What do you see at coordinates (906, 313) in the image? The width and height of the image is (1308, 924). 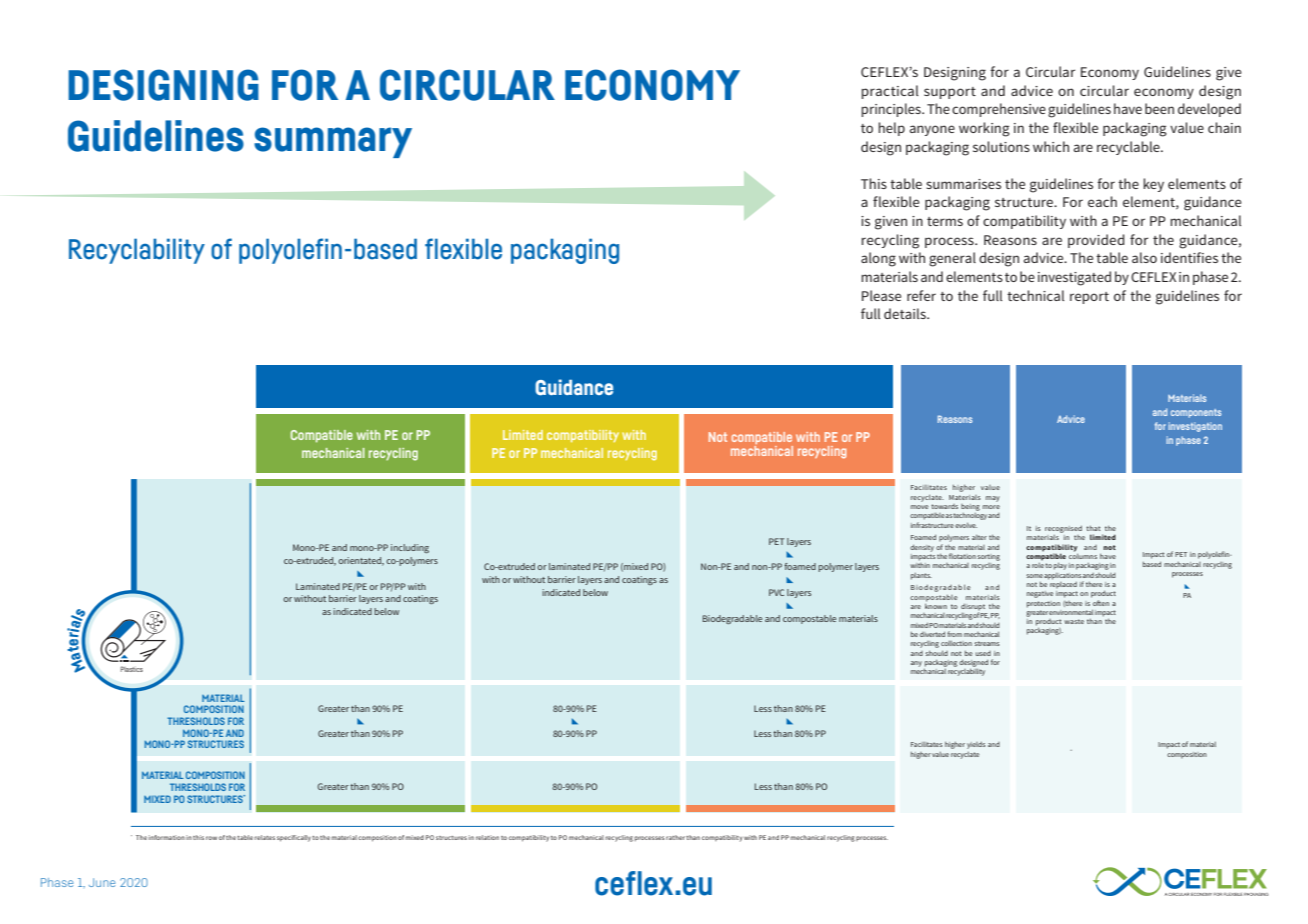 I see `details` at bounding box center [906, 313].
